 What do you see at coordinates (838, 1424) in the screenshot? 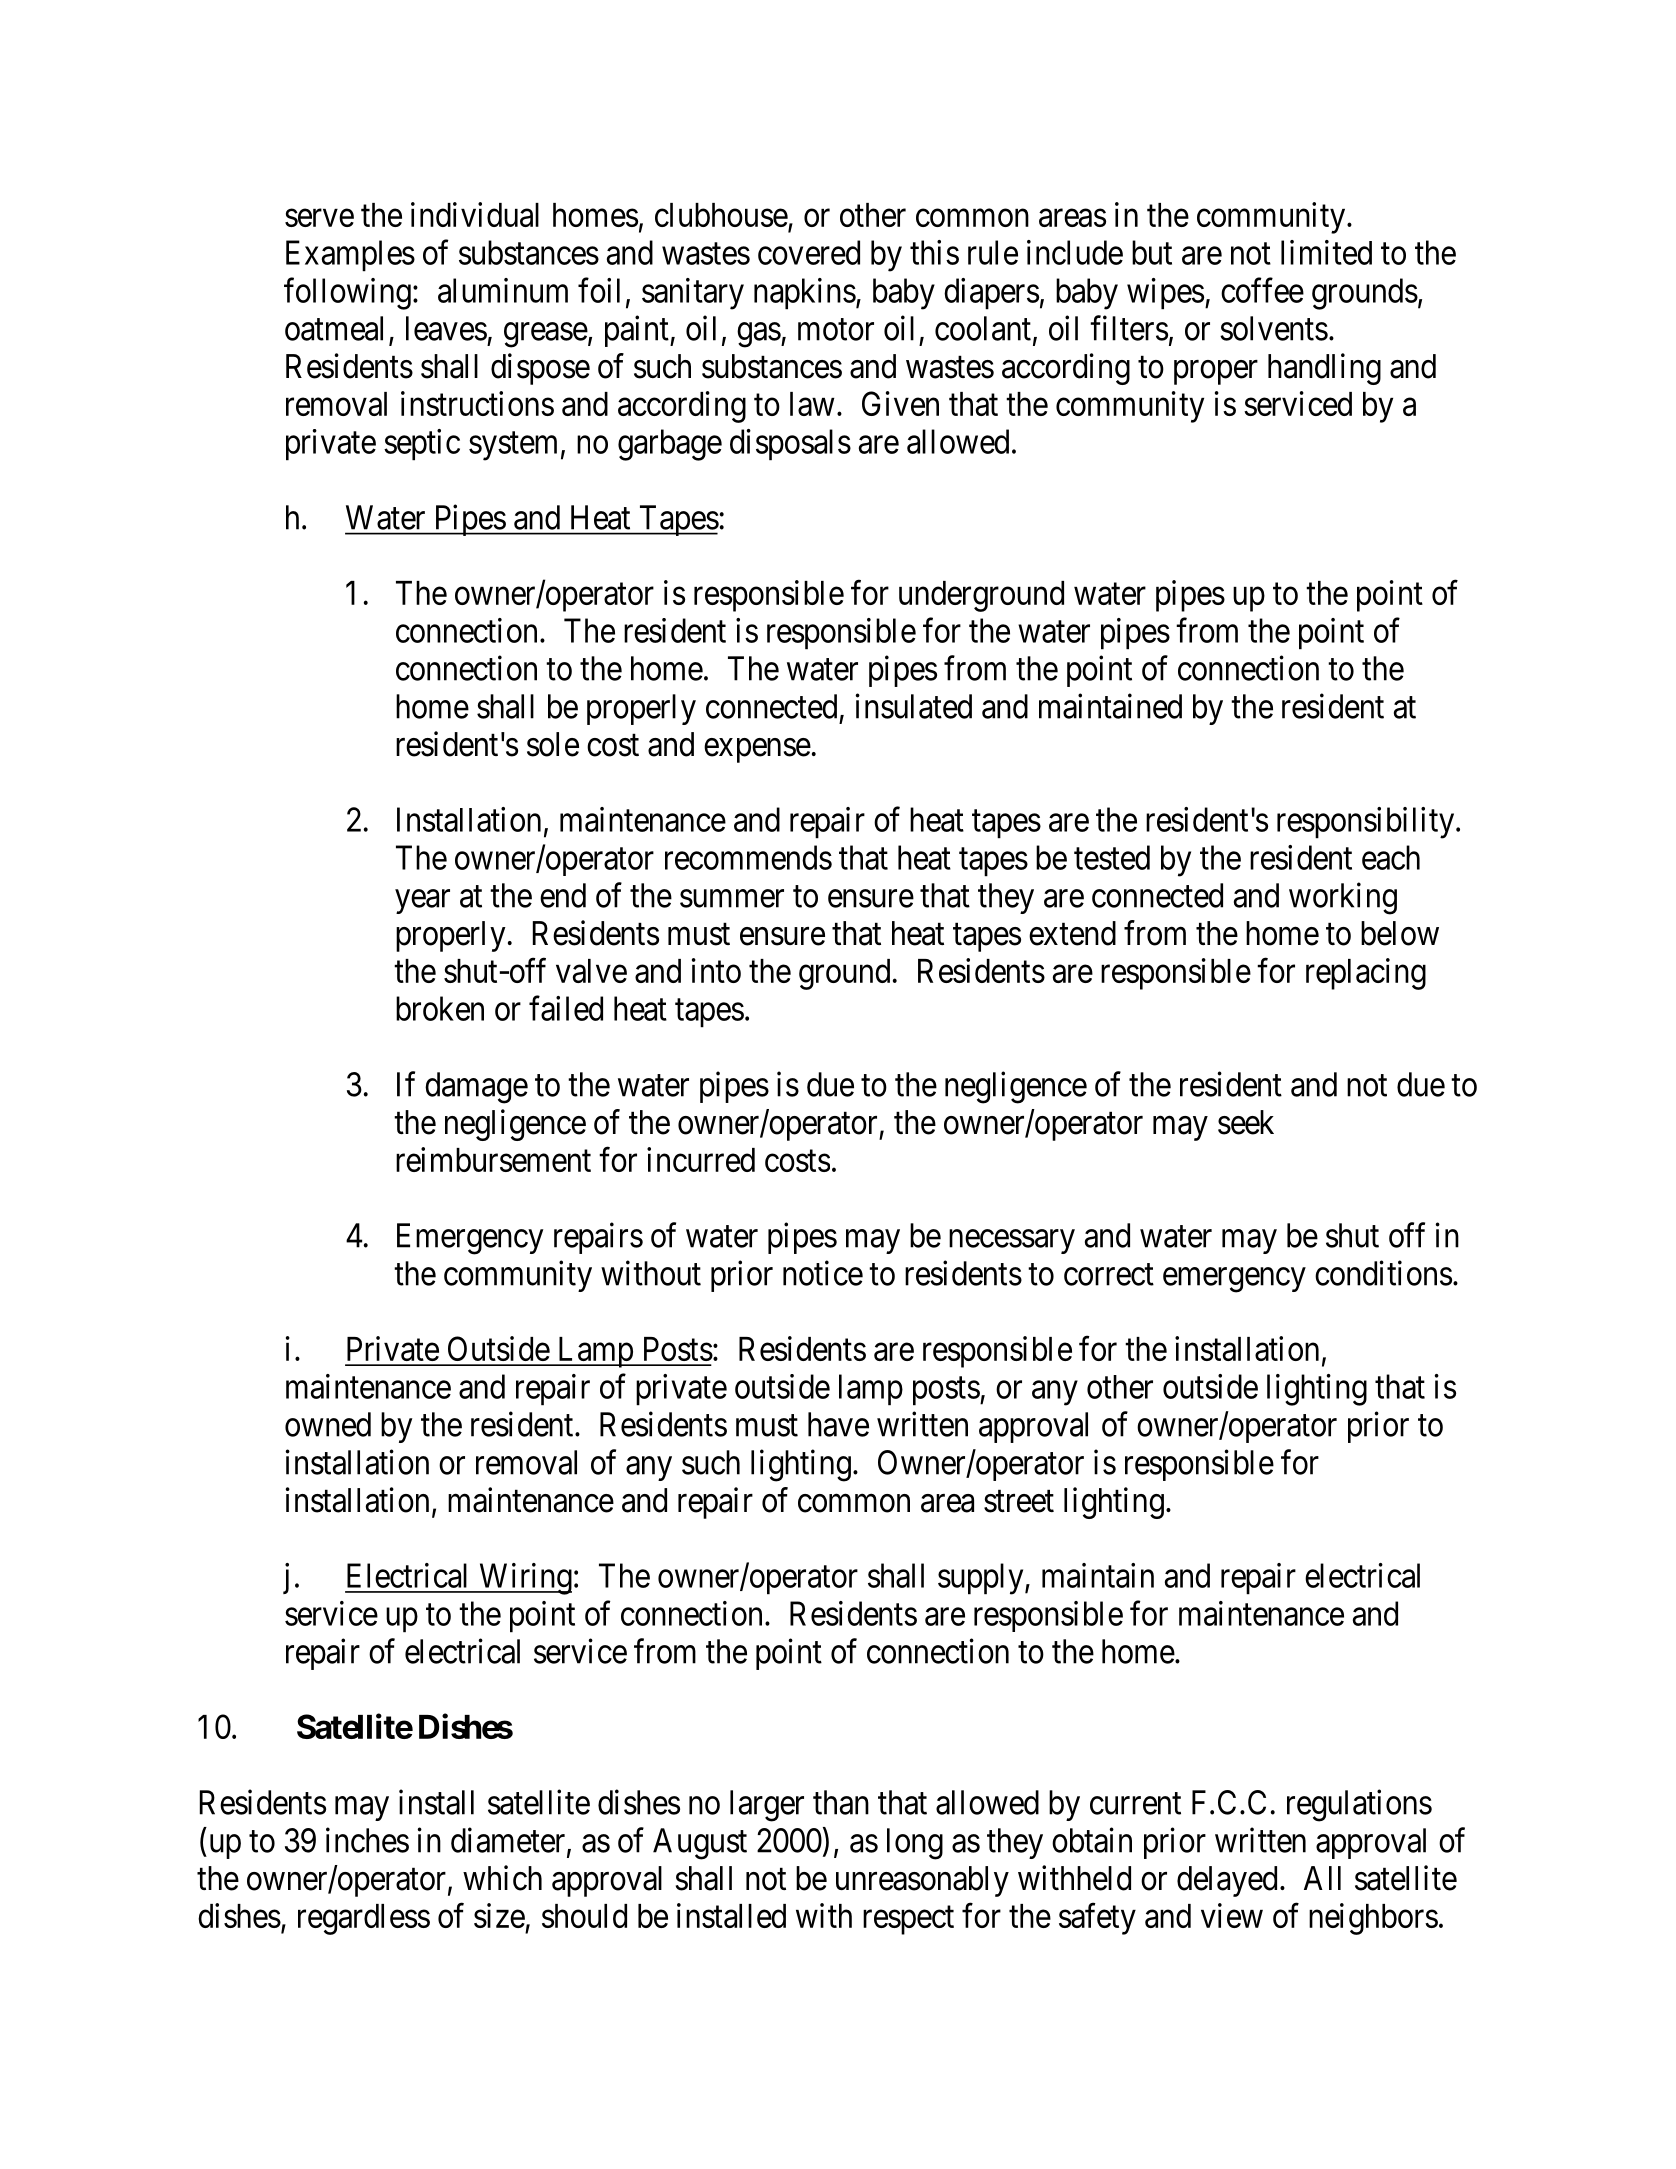
I see `have` at bounding box center [838, 1424].
